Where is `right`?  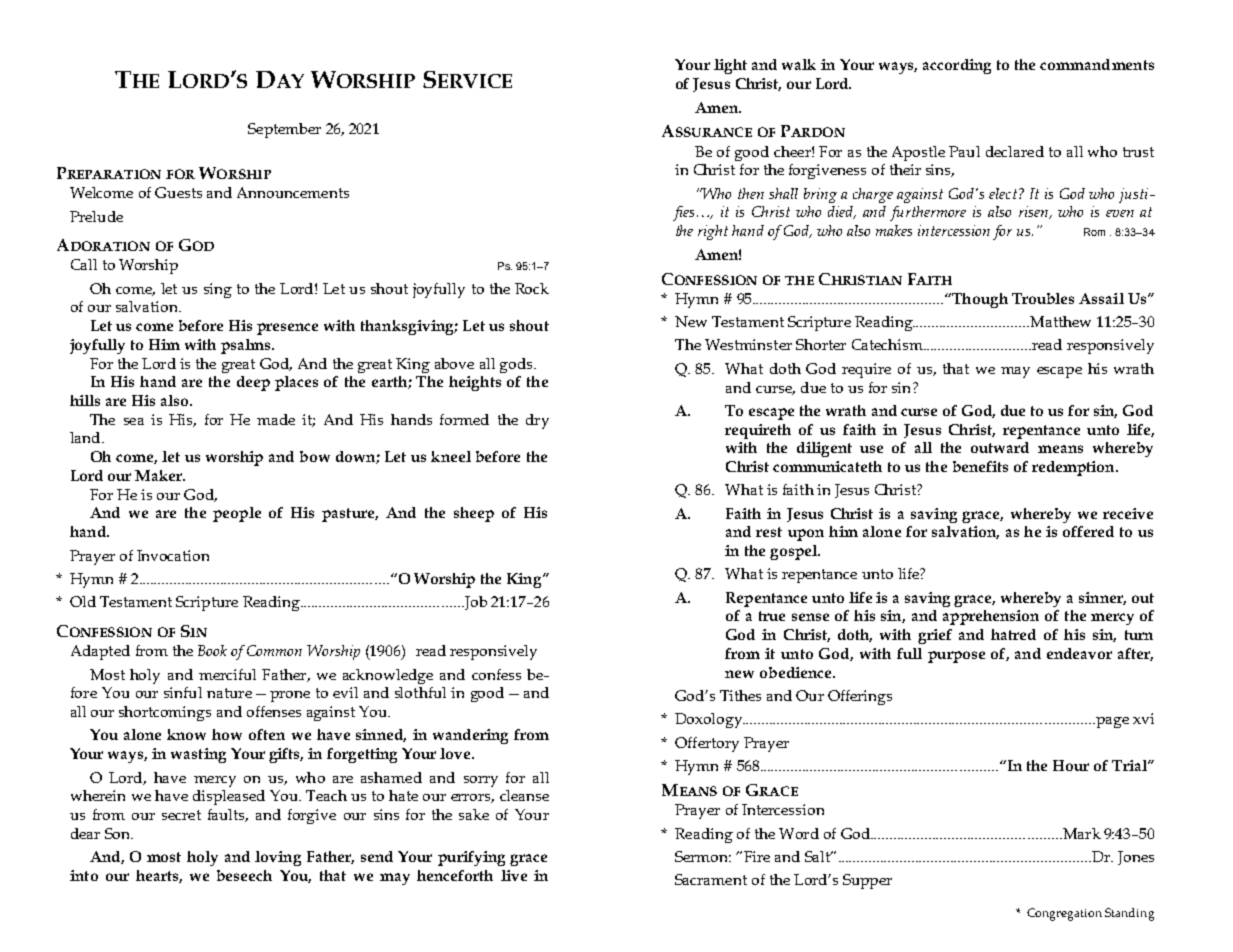
right is located at coordinates (713, 232).
